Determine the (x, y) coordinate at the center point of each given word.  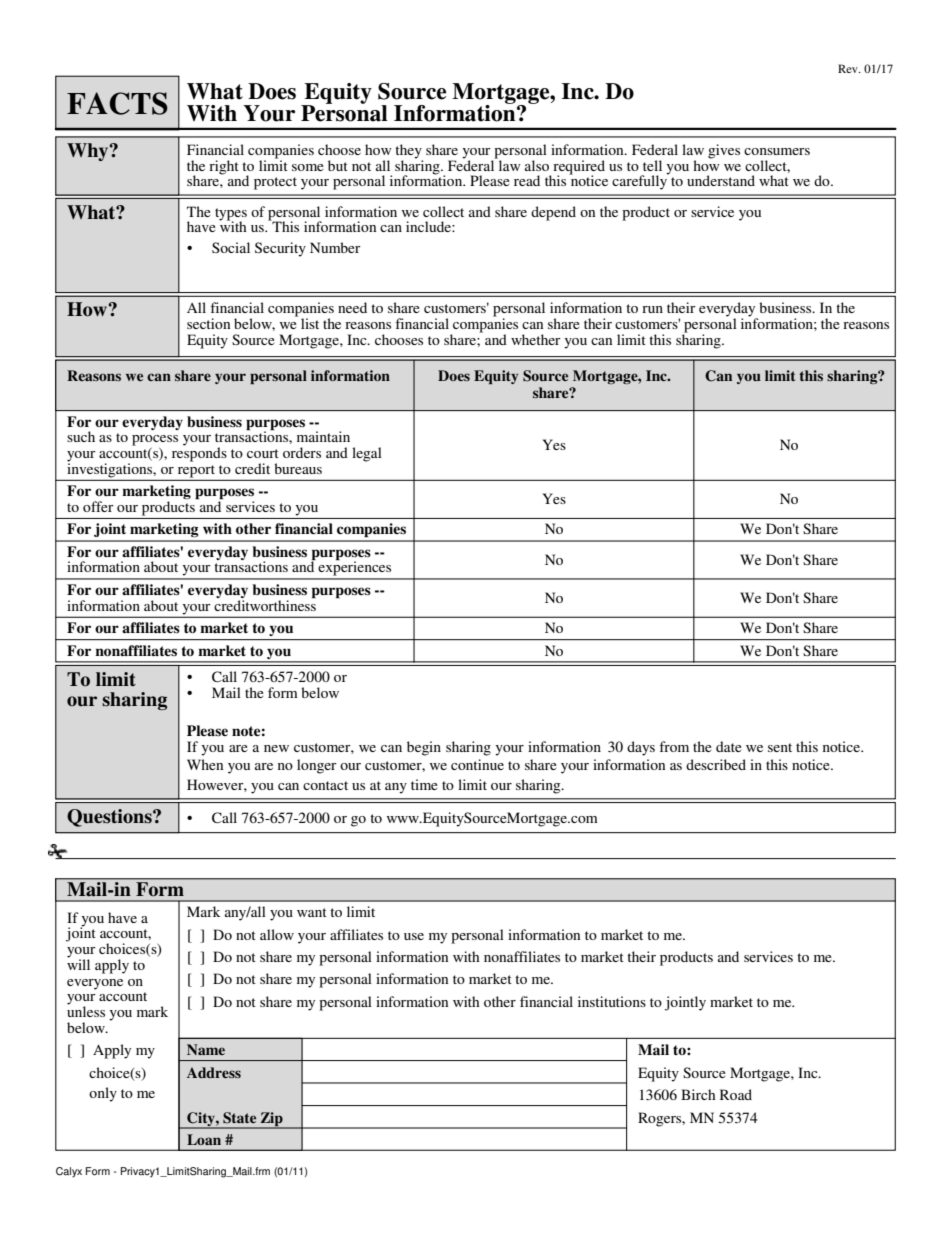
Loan (204, 1139)
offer (98, 506)
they (409, 152)
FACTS (117, 103)
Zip (271, 1120)
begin (424, 748)
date (729, 746)
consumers (777, 151)
